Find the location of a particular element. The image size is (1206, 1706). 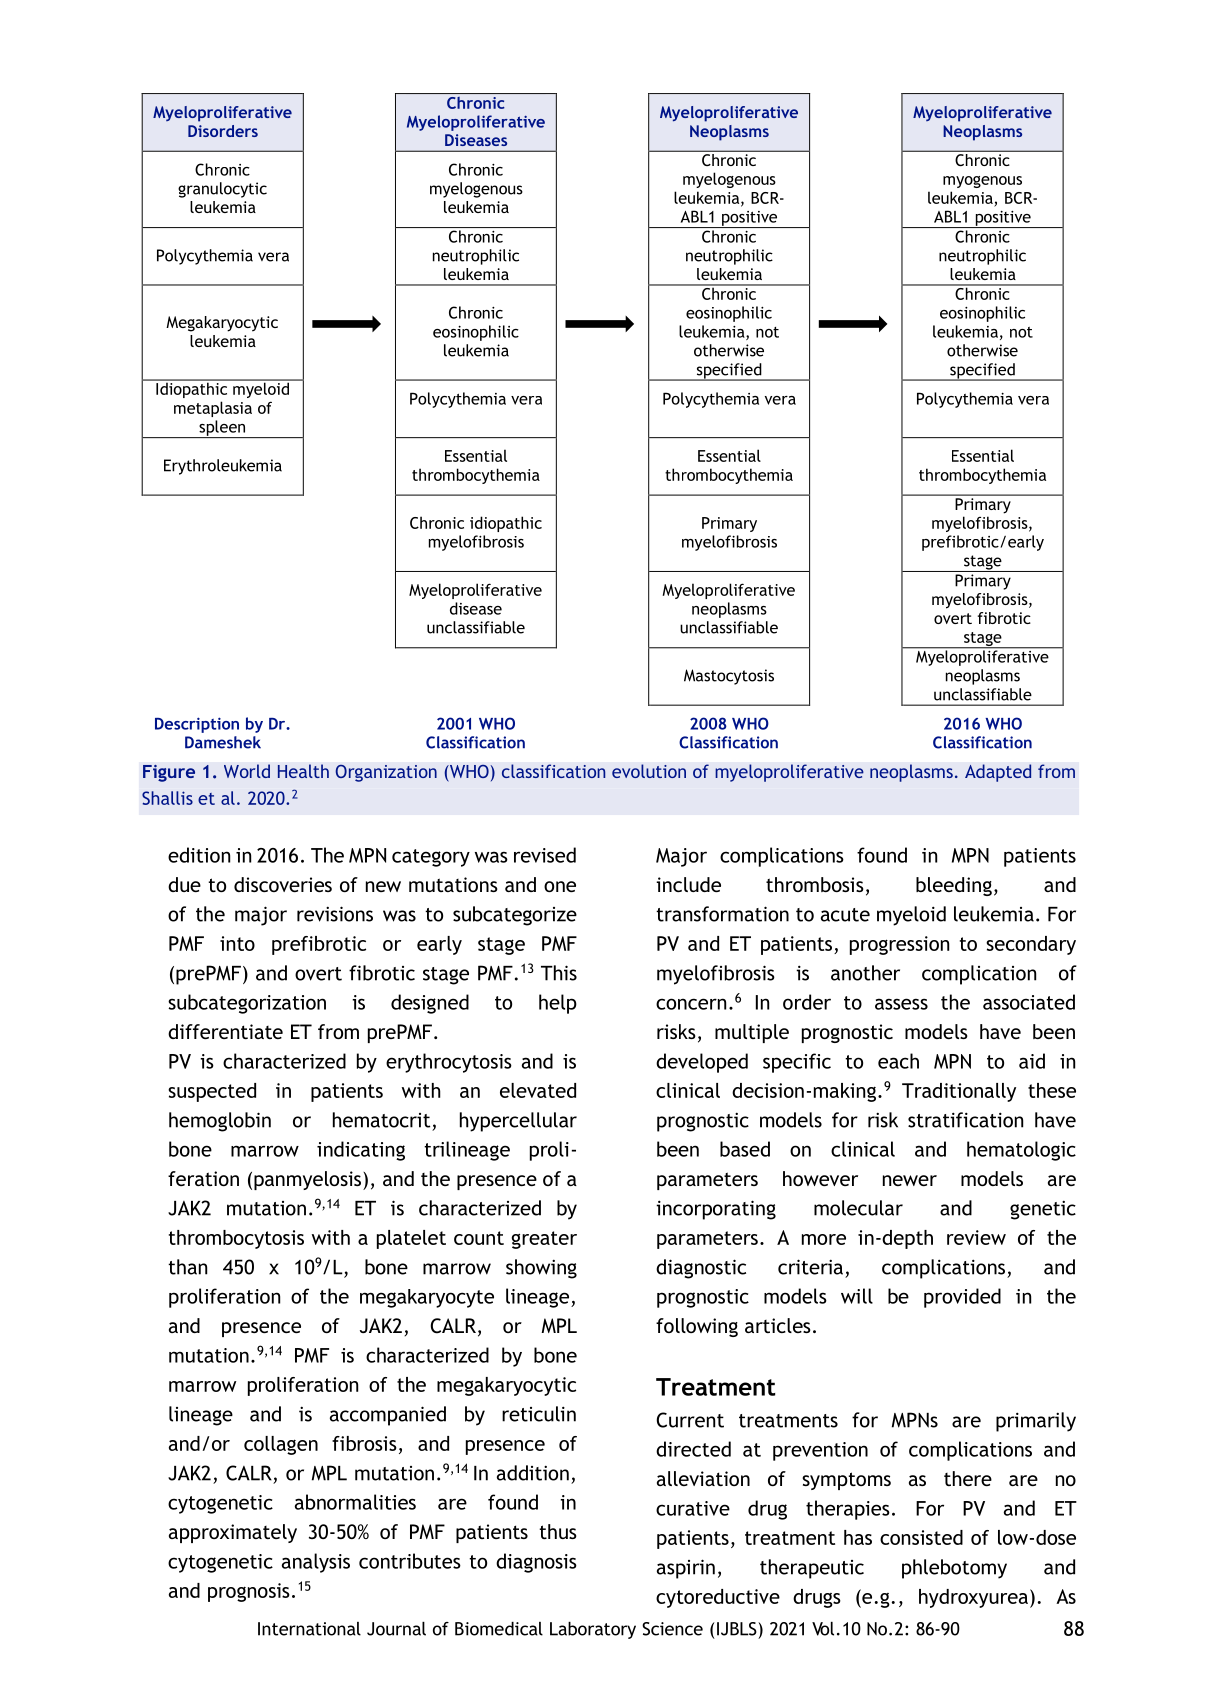

help is located at coordinates (558, 1004).
